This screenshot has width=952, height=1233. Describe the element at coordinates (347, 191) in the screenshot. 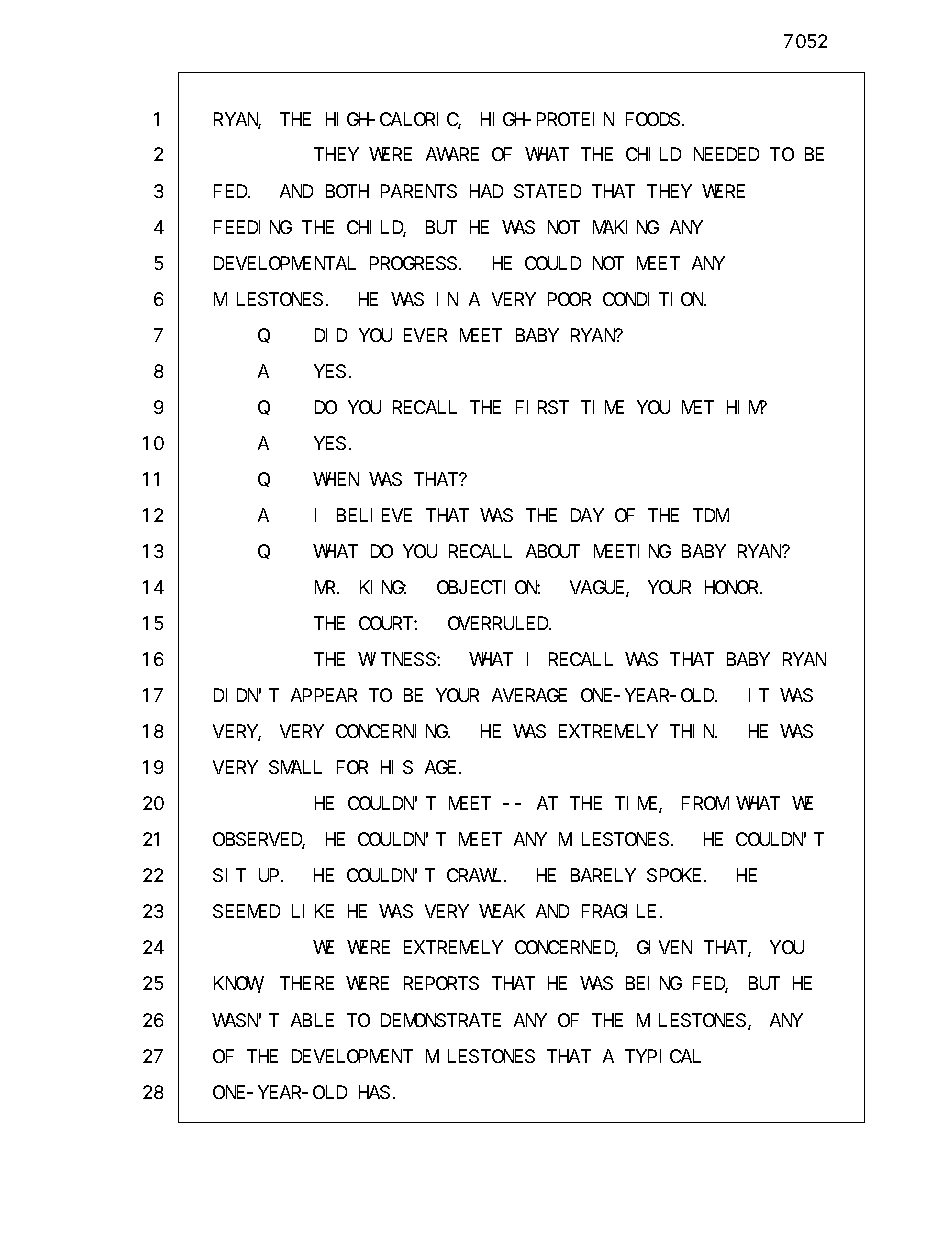

I see `BOTH` at that location.
